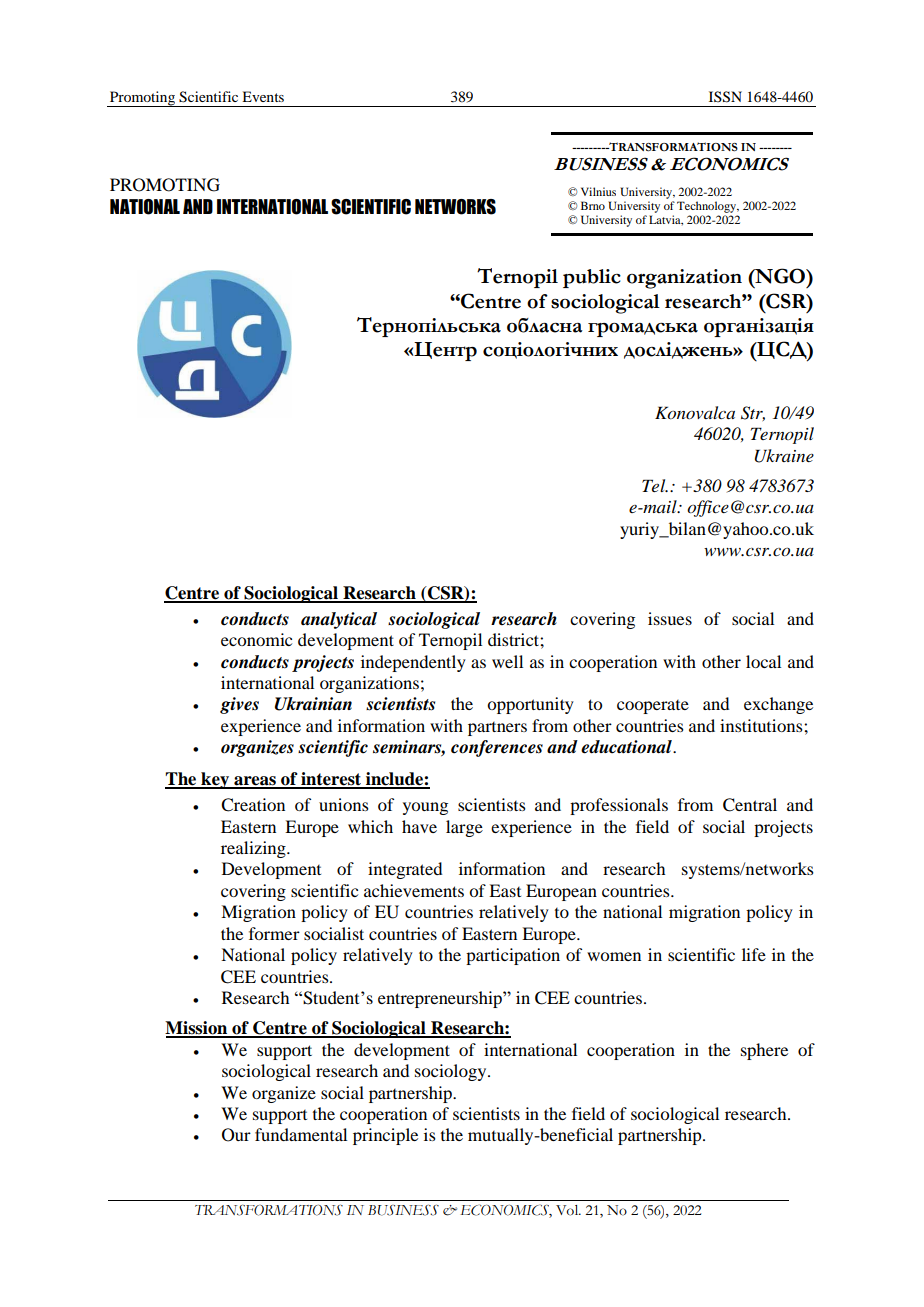 The image size is (924, 1307). What do you see at coordinates (655, 485) in the image?
I see `Tel` at bounding box center [655, 485].
